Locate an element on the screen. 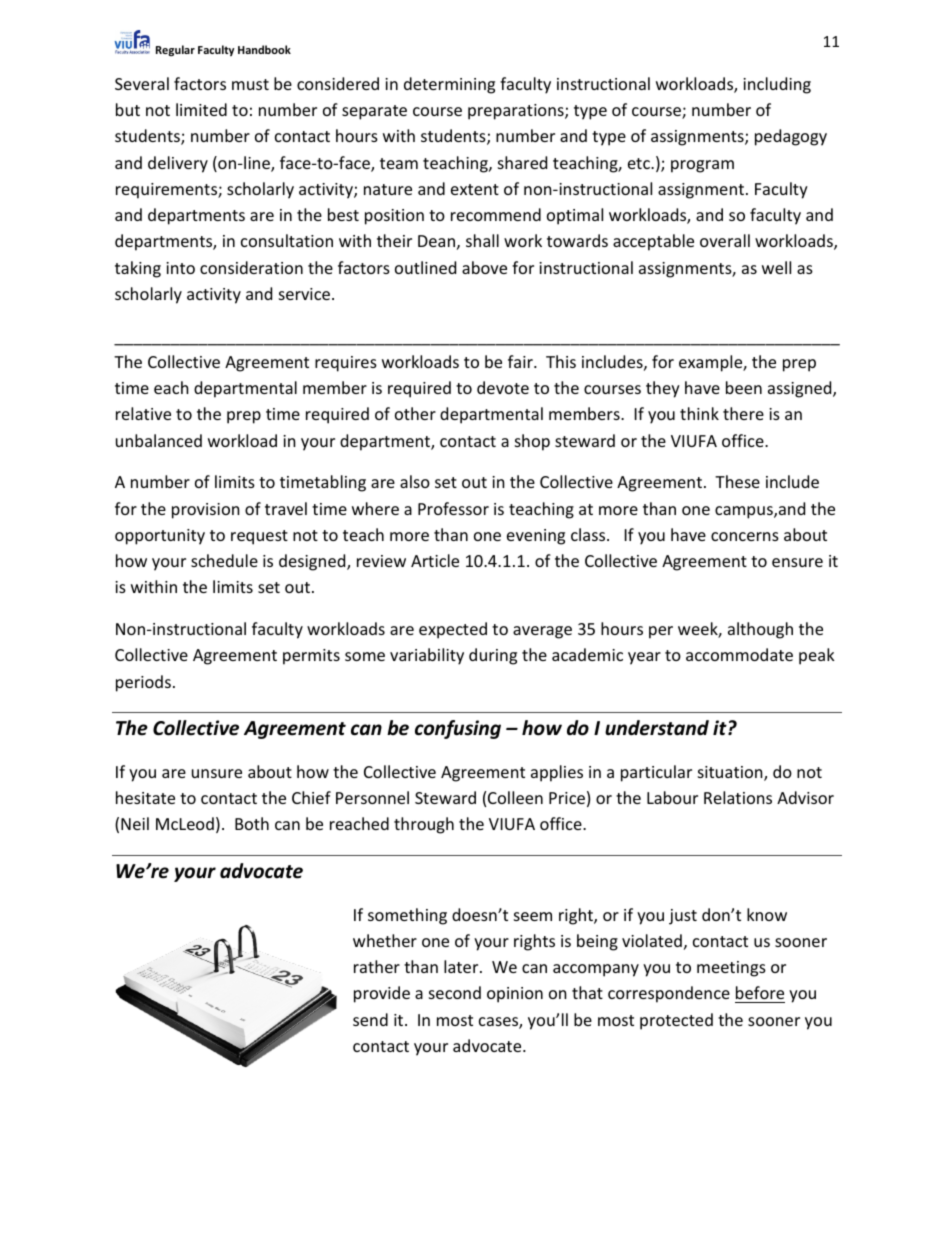 Image resolution: width=952 pixels, height=1233 pixels. relative is located at coordinates (143, 413).
